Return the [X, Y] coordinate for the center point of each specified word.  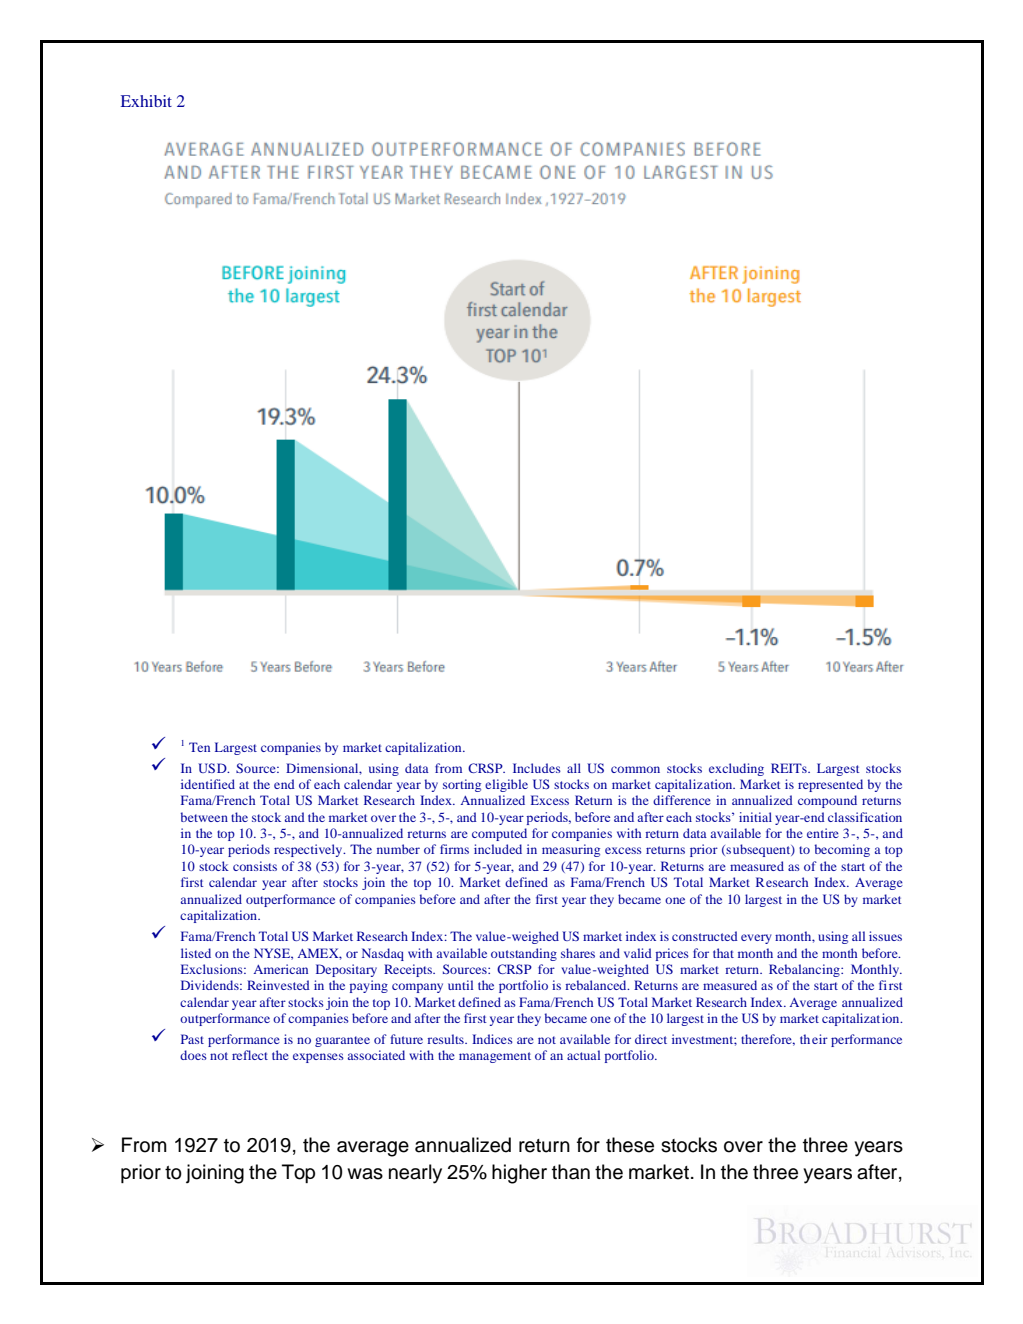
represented [830, 785]
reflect [250, 1055]
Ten [199, 747]
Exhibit [146, 101]
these [630, 1145]
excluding [736, 769]
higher [519, 1174]
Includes [537, 768]
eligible [506, 785]
